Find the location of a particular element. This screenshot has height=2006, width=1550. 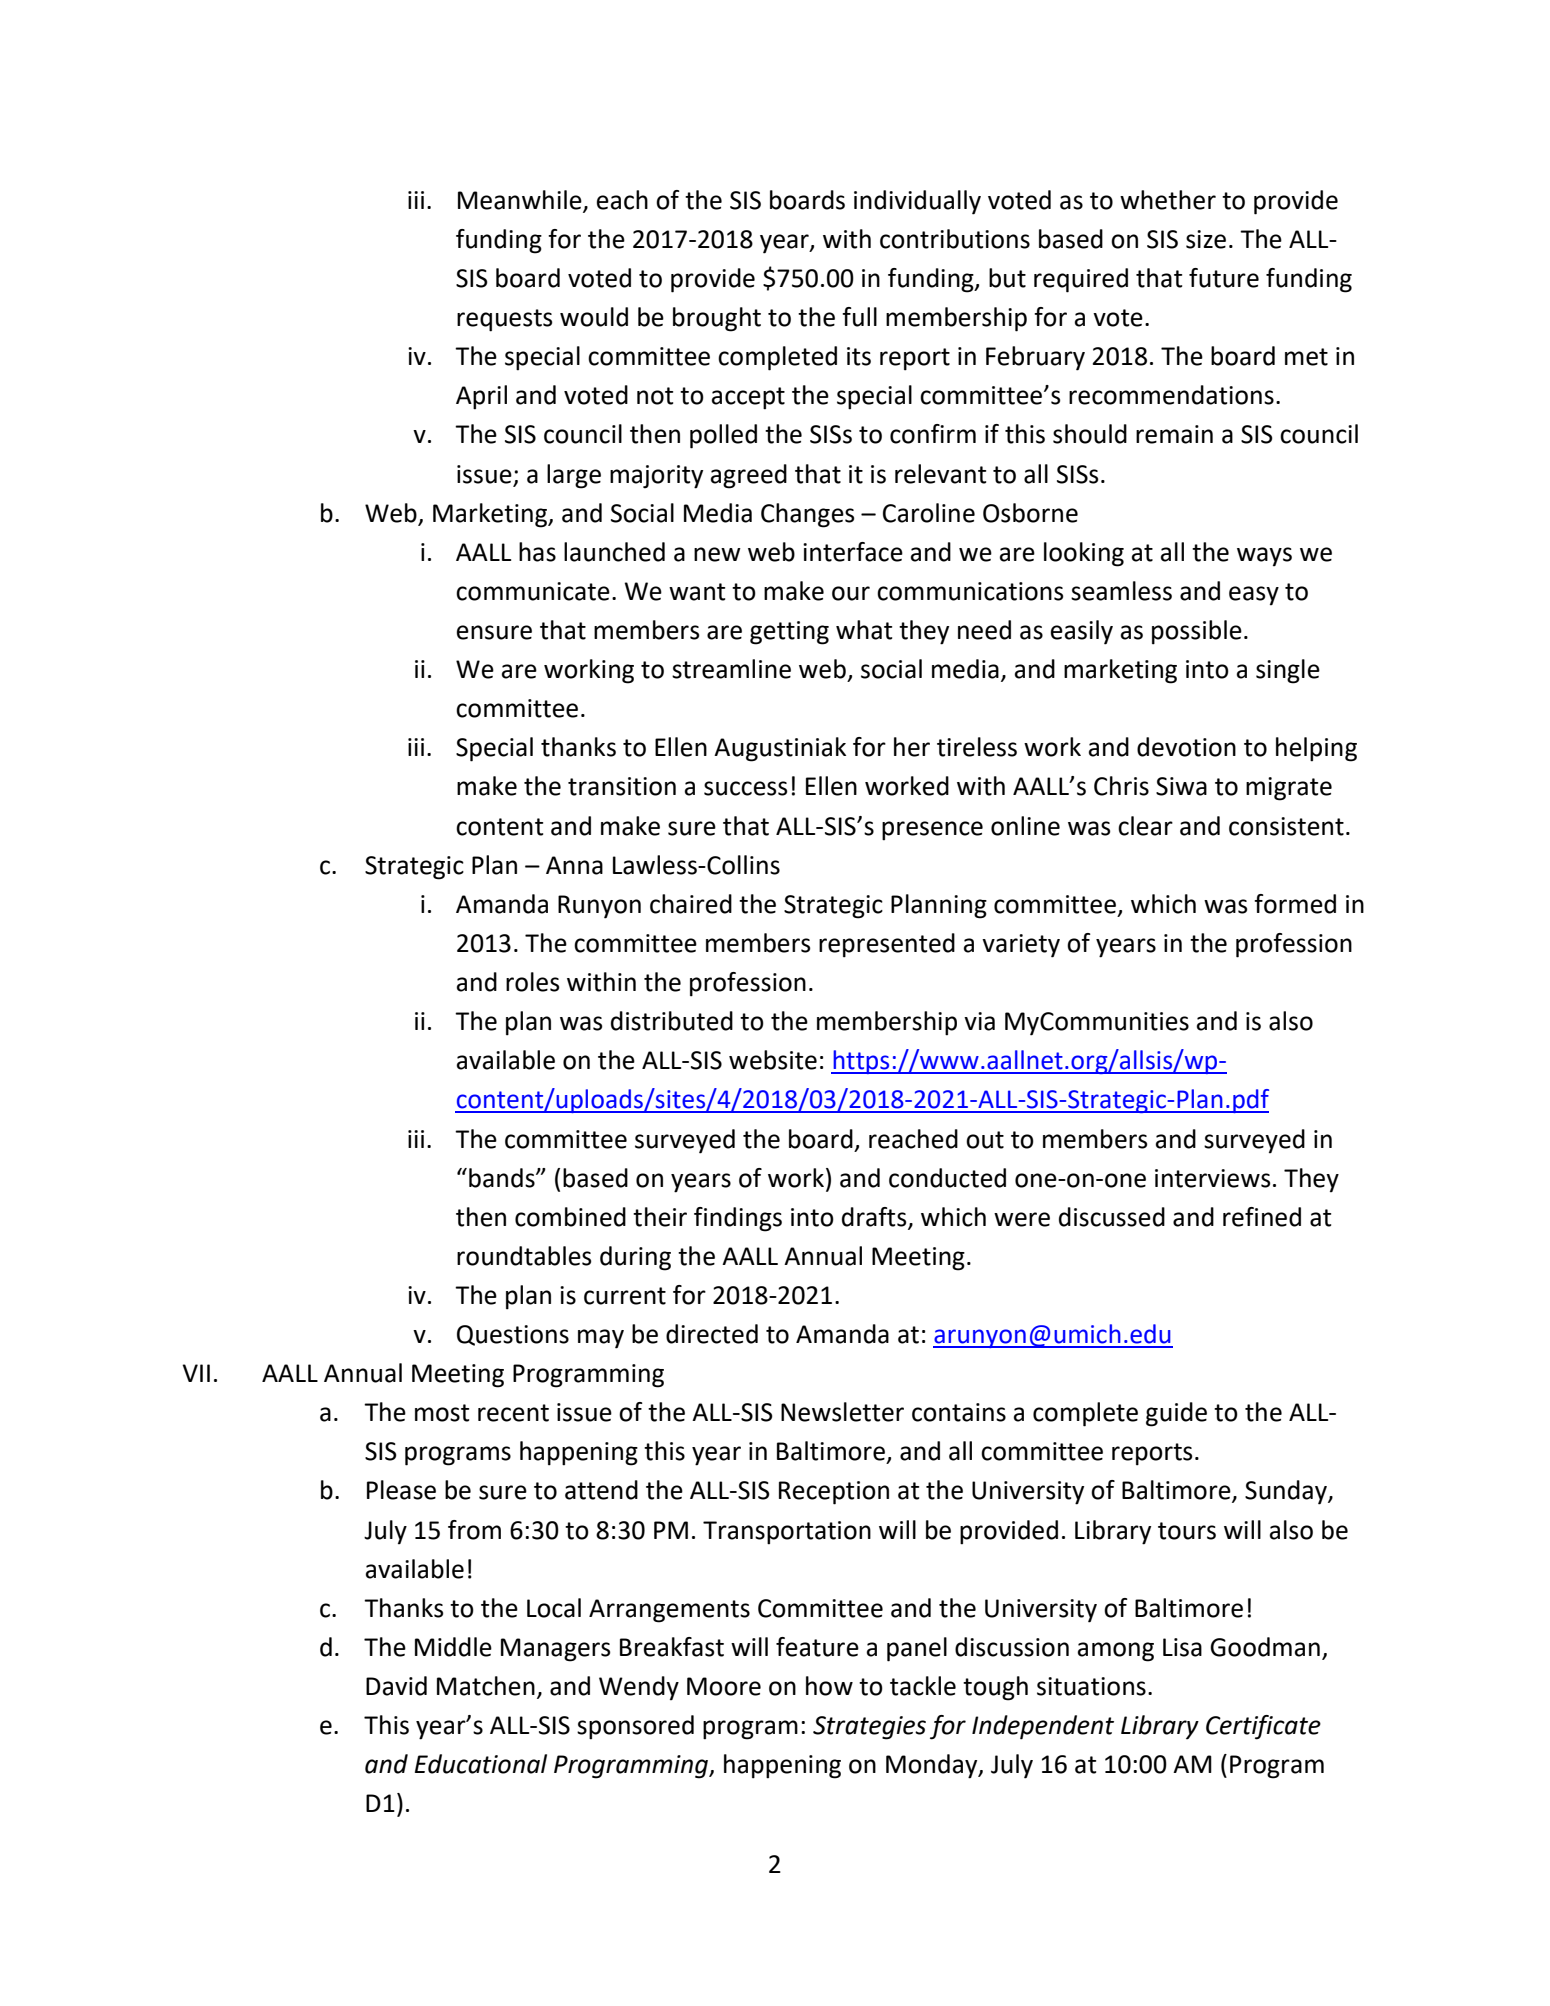

Meanwhile is located at coordinates (521, 200).
